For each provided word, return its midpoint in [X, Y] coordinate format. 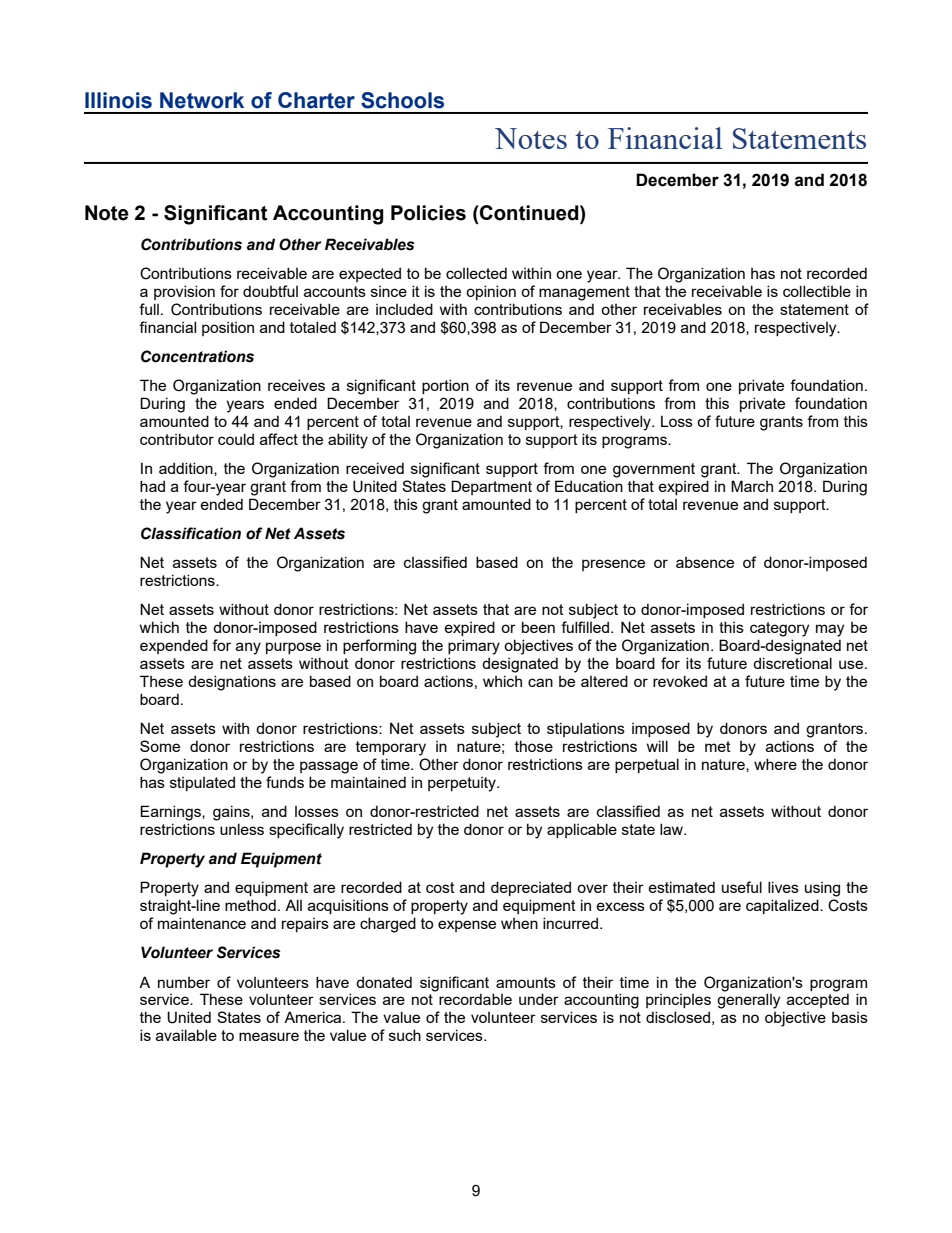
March [752, 486]
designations [232, 683]
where [775, 764]
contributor [177, 439]
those [534, 746]
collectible [817, 291]
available [186, 1035]
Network [202, 100]
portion [445, 386]
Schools [402, 100]
